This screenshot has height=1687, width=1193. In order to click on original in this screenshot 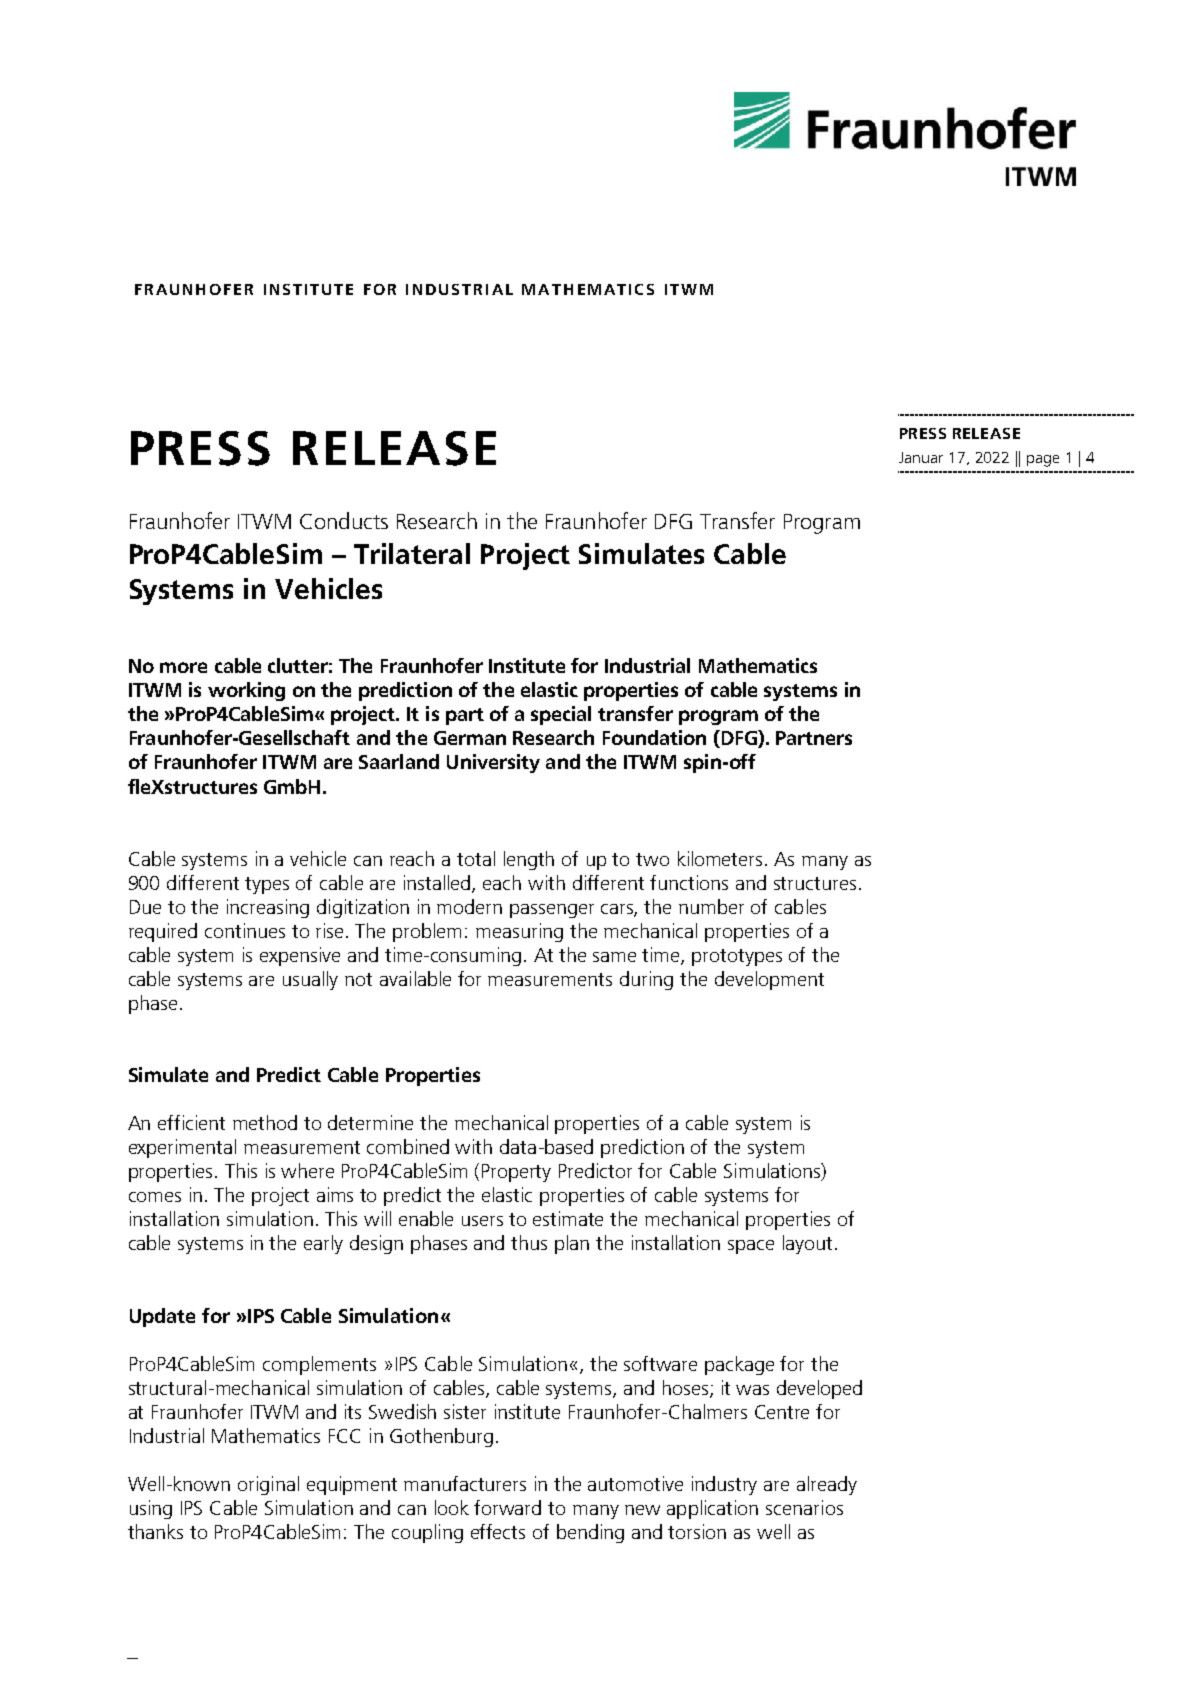, I will do `click(268, 1485)`.
